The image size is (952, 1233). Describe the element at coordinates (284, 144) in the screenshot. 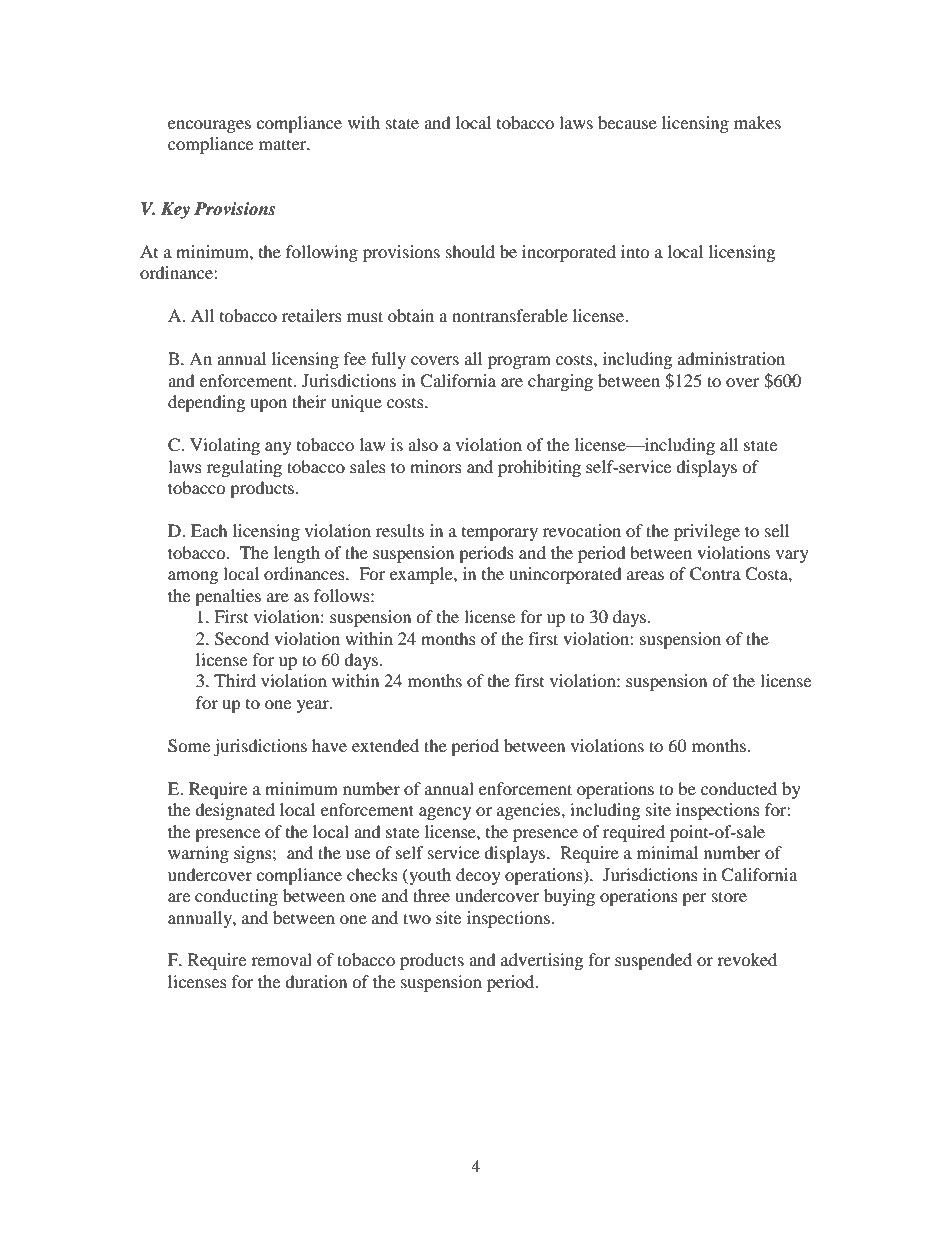

I see `matter` at that location.
